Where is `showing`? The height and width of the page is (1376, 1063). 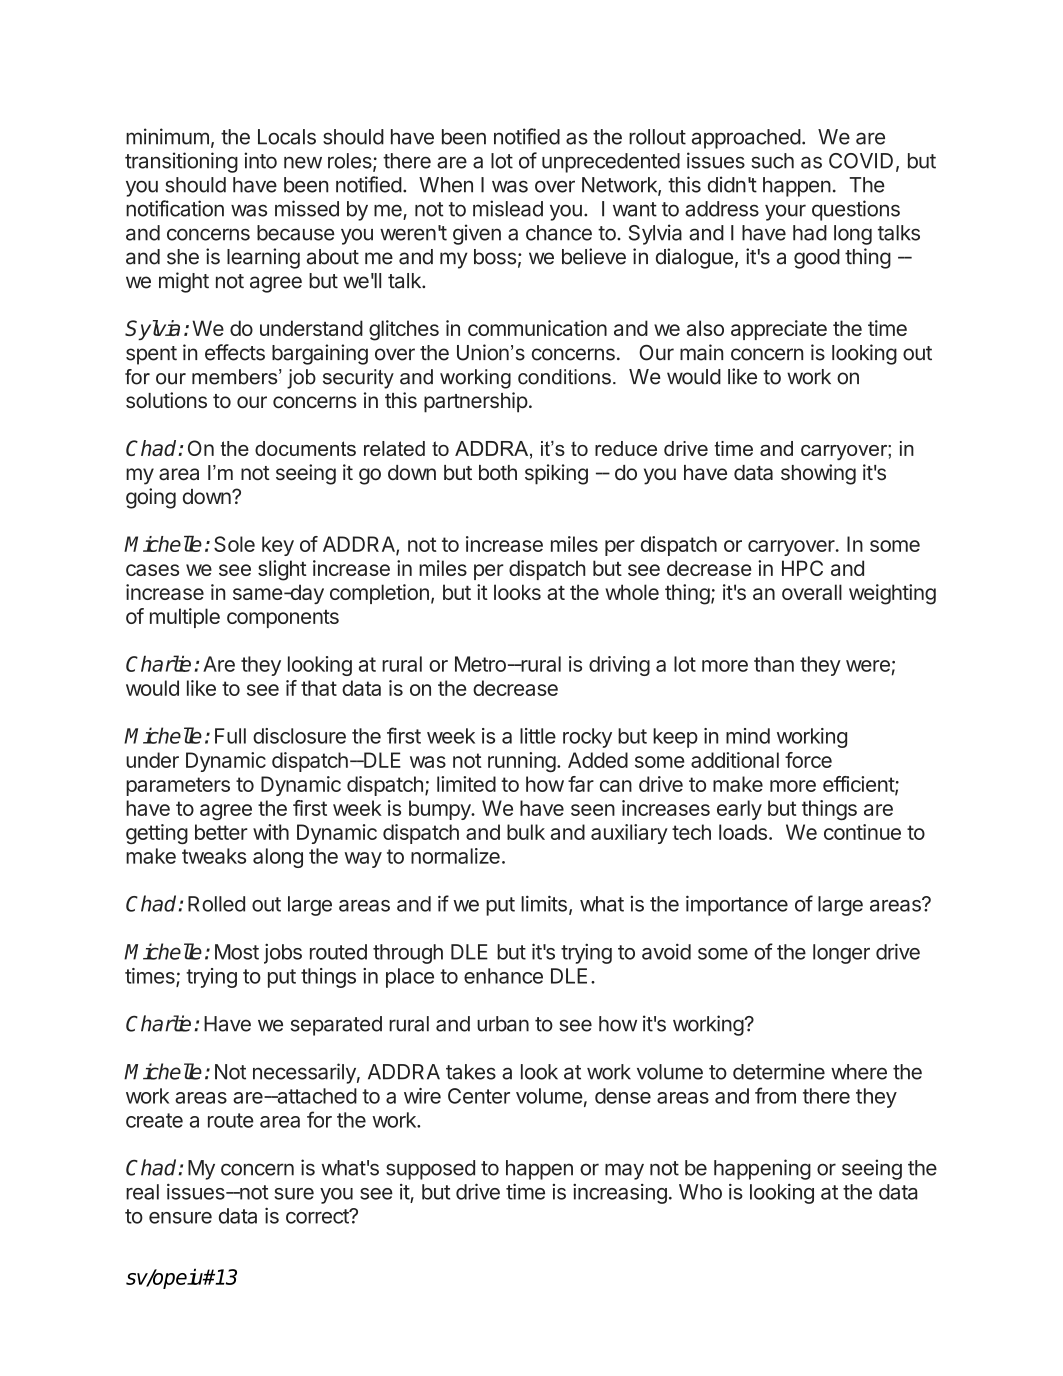
showing is located at coordinates (818, 474).
